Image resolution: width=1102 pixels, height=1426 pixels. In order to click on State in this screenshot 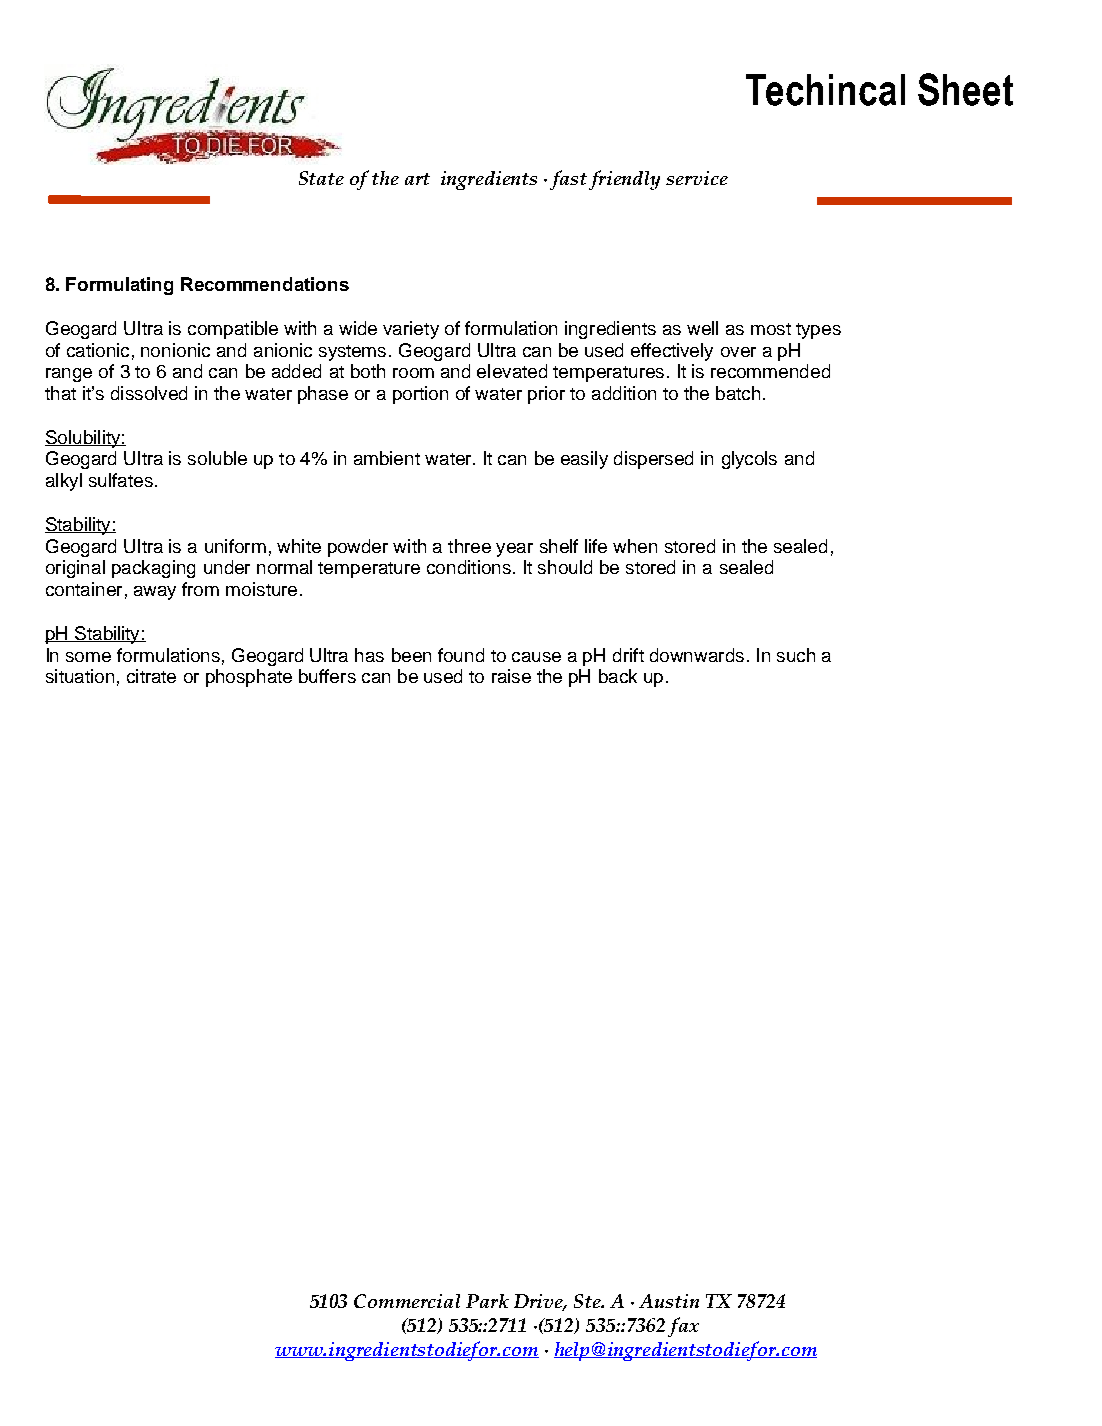, I will do `click(321, 178)`.
